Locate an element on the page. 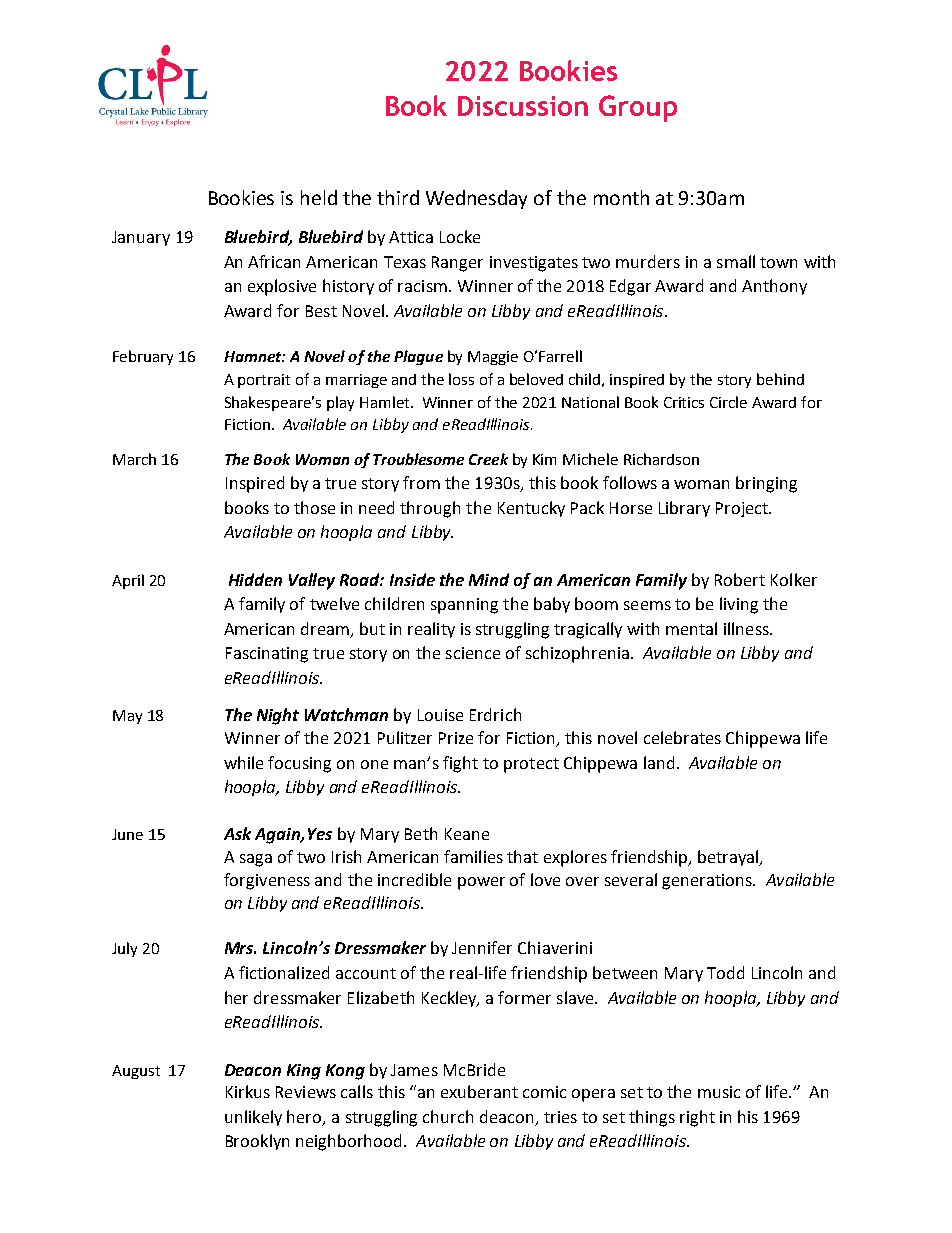 This page has height=1233, width=952. Discussion is located at coordinates (523, 106).
